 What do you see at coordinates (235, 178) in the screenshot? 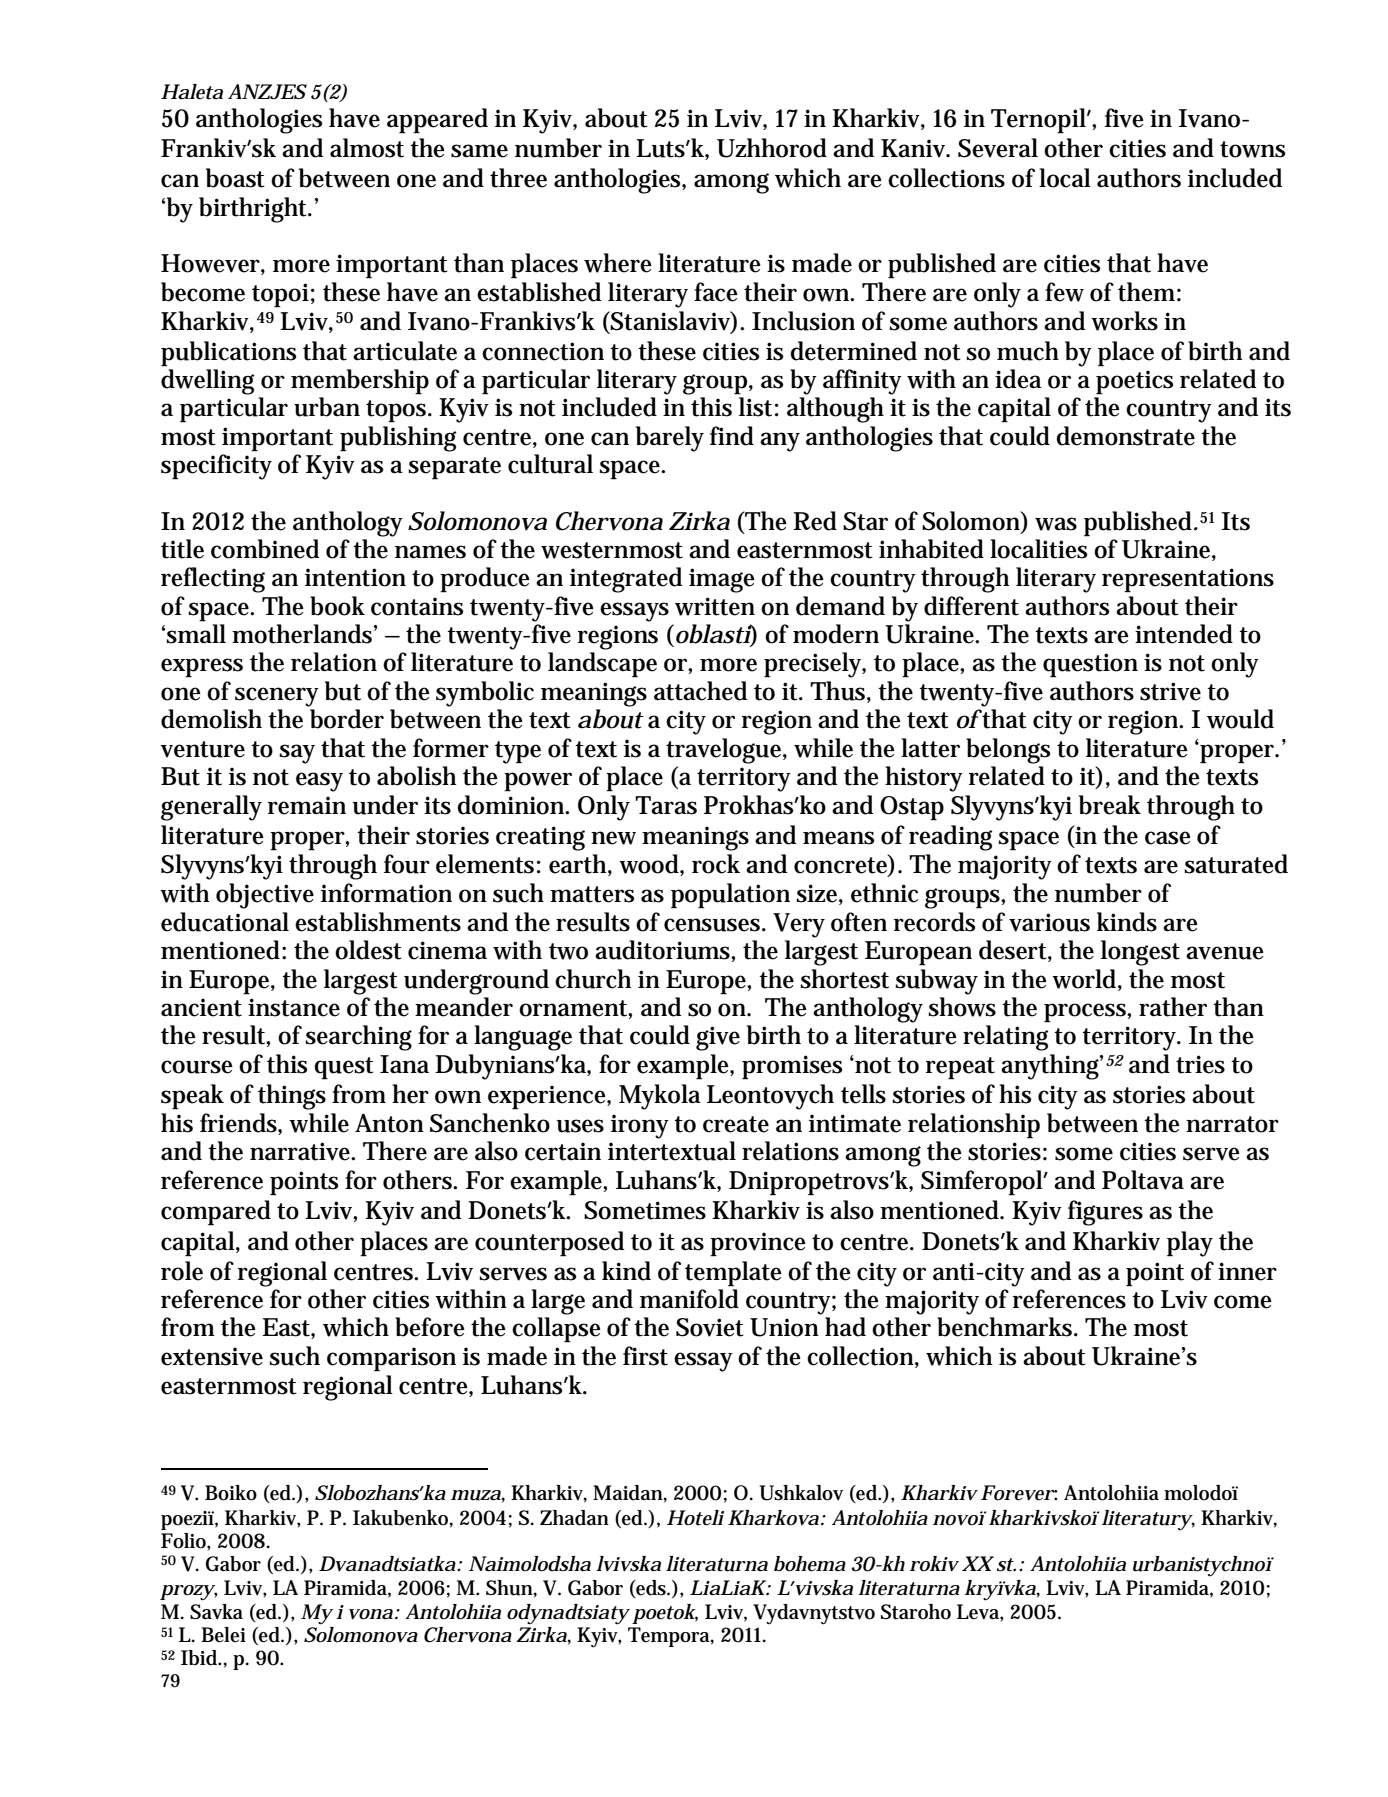
I see `boast` at bounding box center [235, 178].
